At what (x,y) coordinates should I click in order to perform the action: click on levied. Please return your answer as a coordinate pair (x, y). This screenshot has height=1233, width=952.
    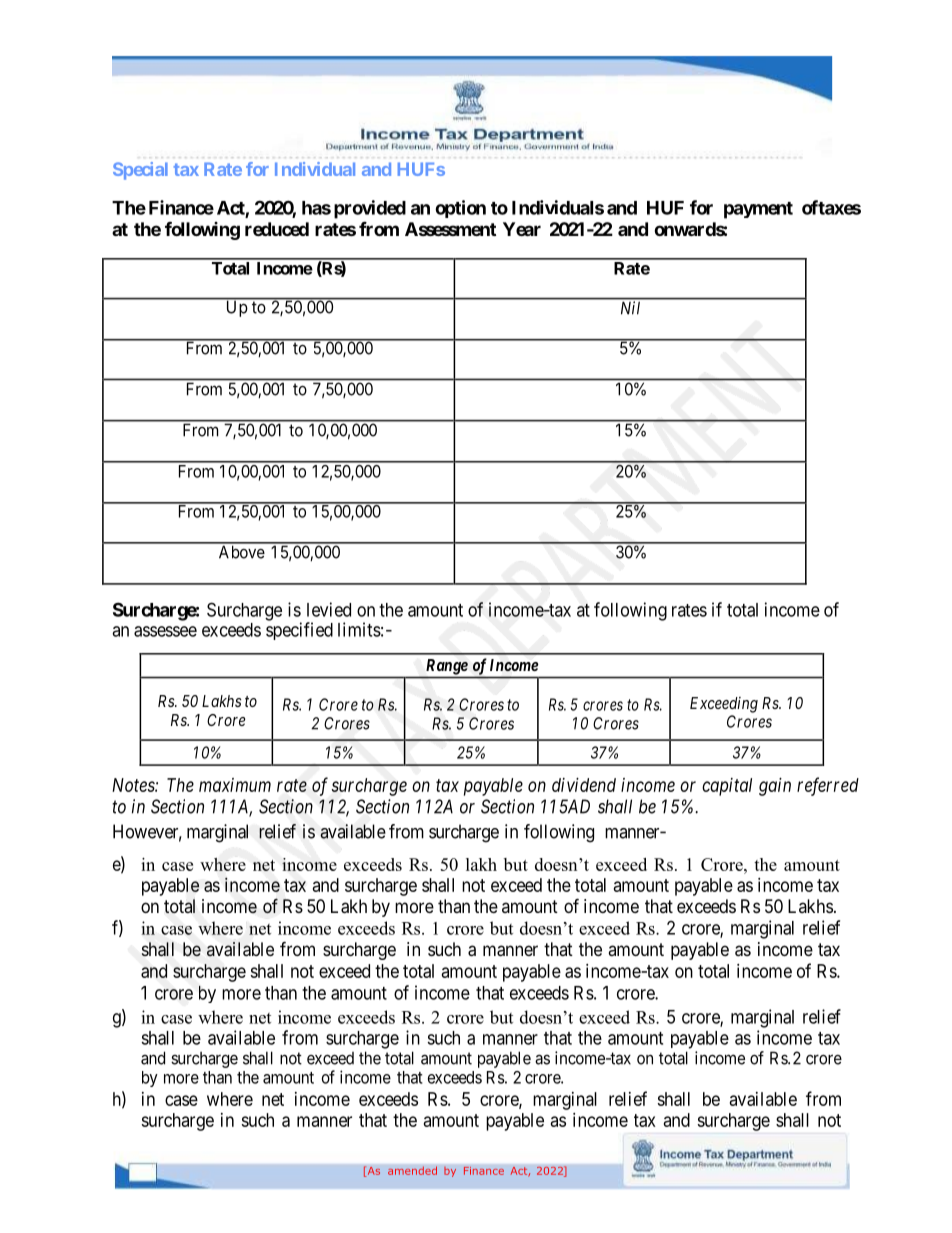
    Looking at the image, I should click on (329, 609).
